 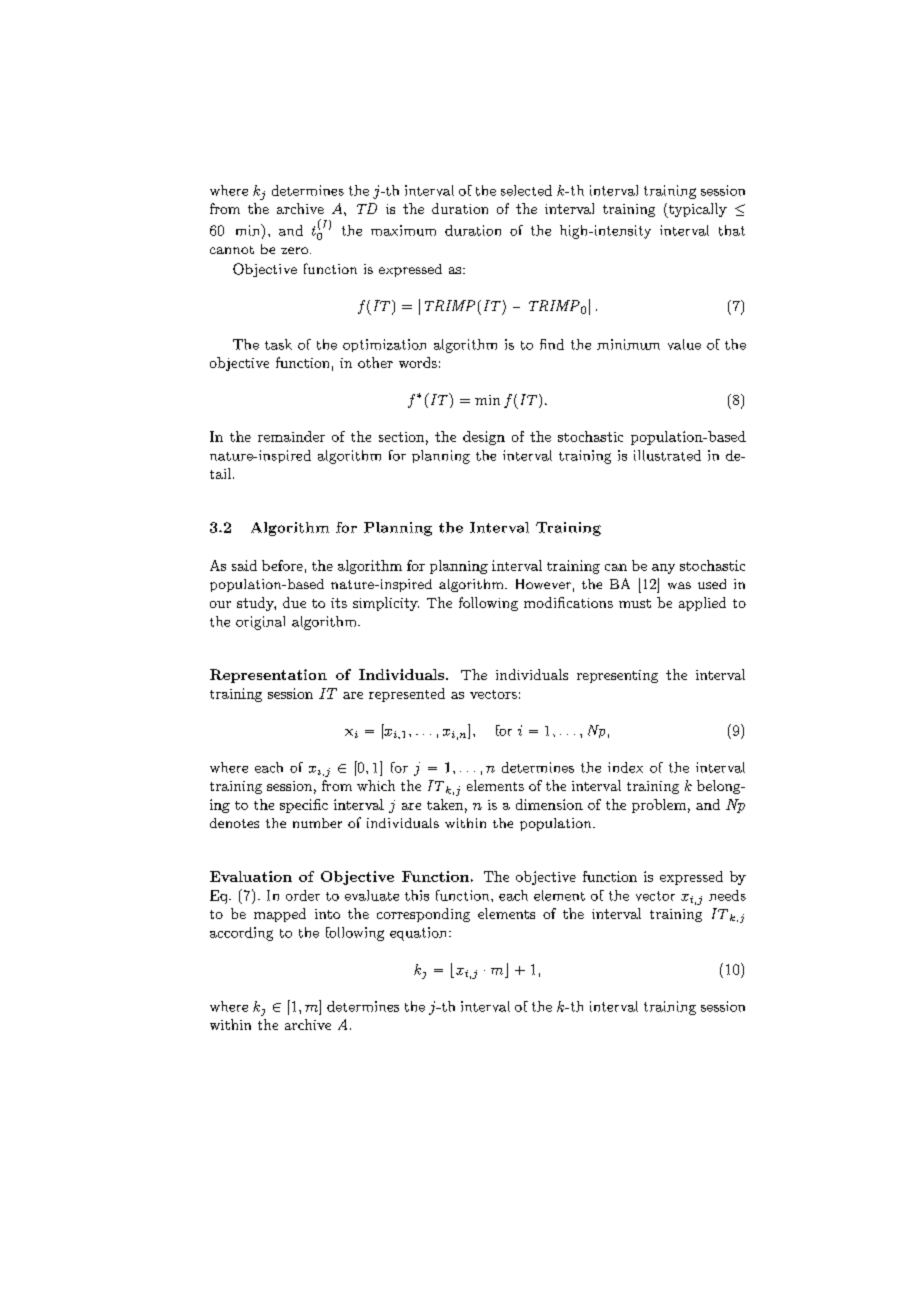 What do you see at coordinates (696, 210) in the document?
I see `typically` at bounding box center [696, 210].
